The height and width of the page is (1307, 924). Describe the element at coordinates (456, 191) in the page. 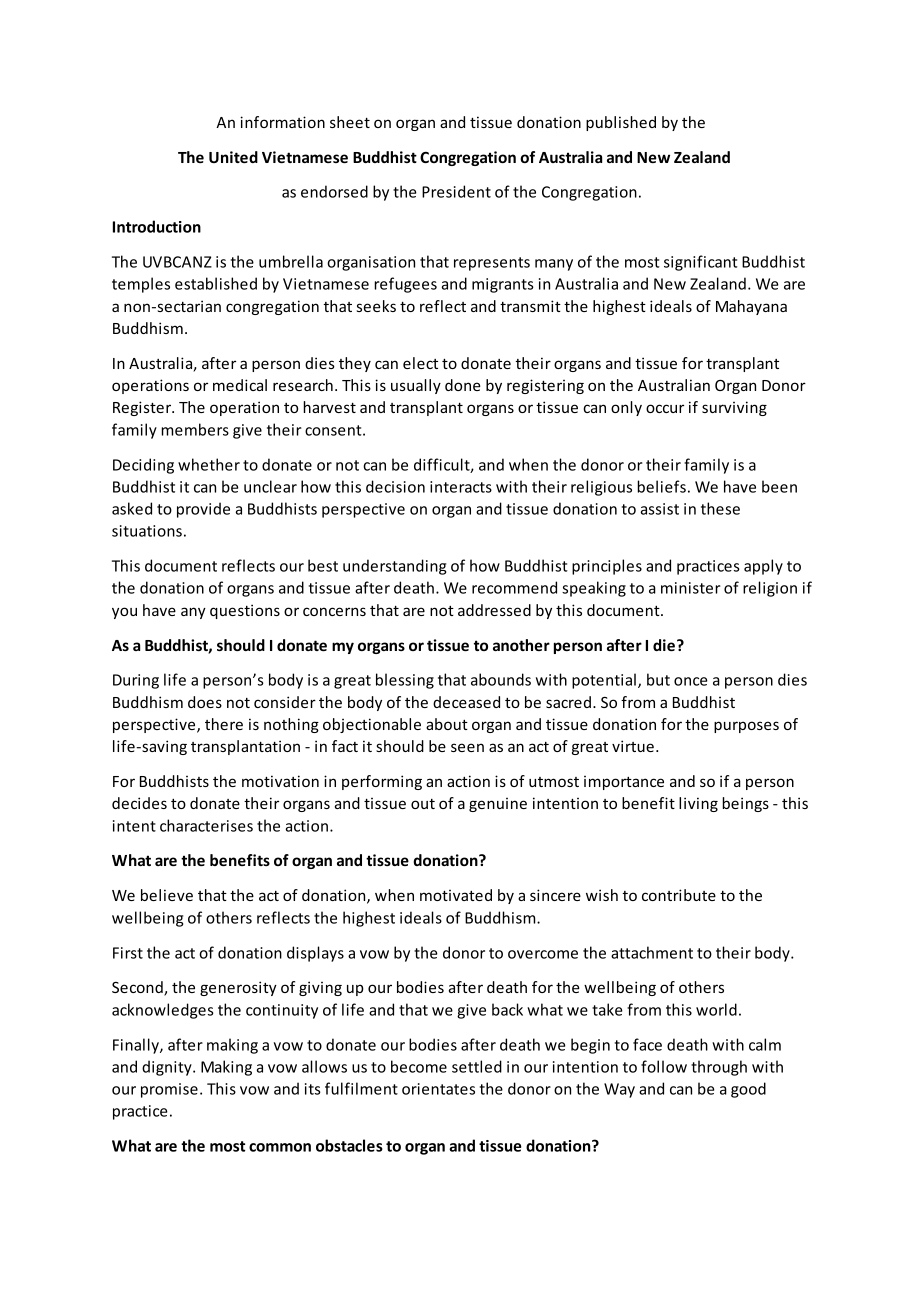

I see `President` at that location.
